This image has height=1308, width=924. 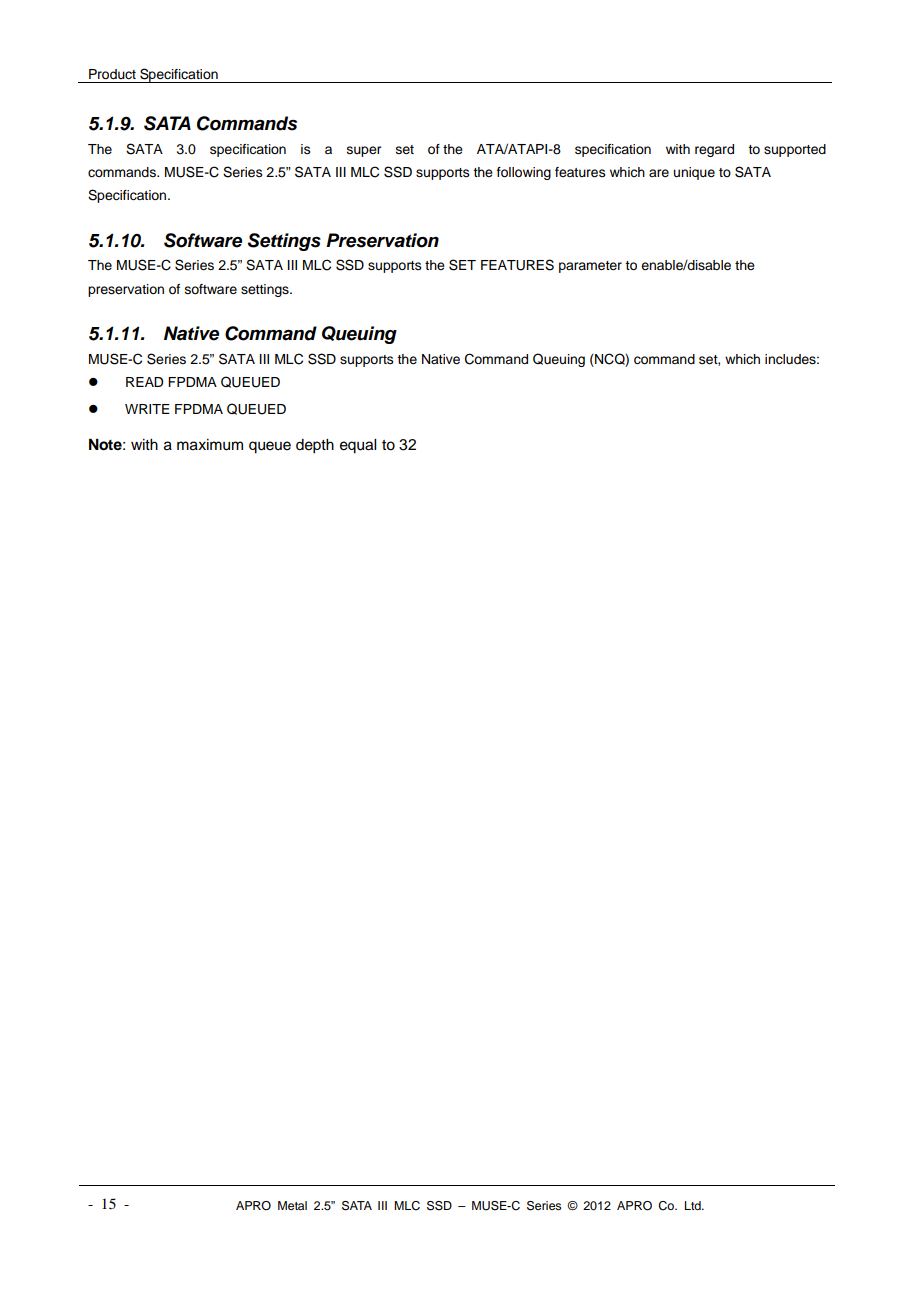 I want to click on Ltd, so click(x=694, y=1205).
